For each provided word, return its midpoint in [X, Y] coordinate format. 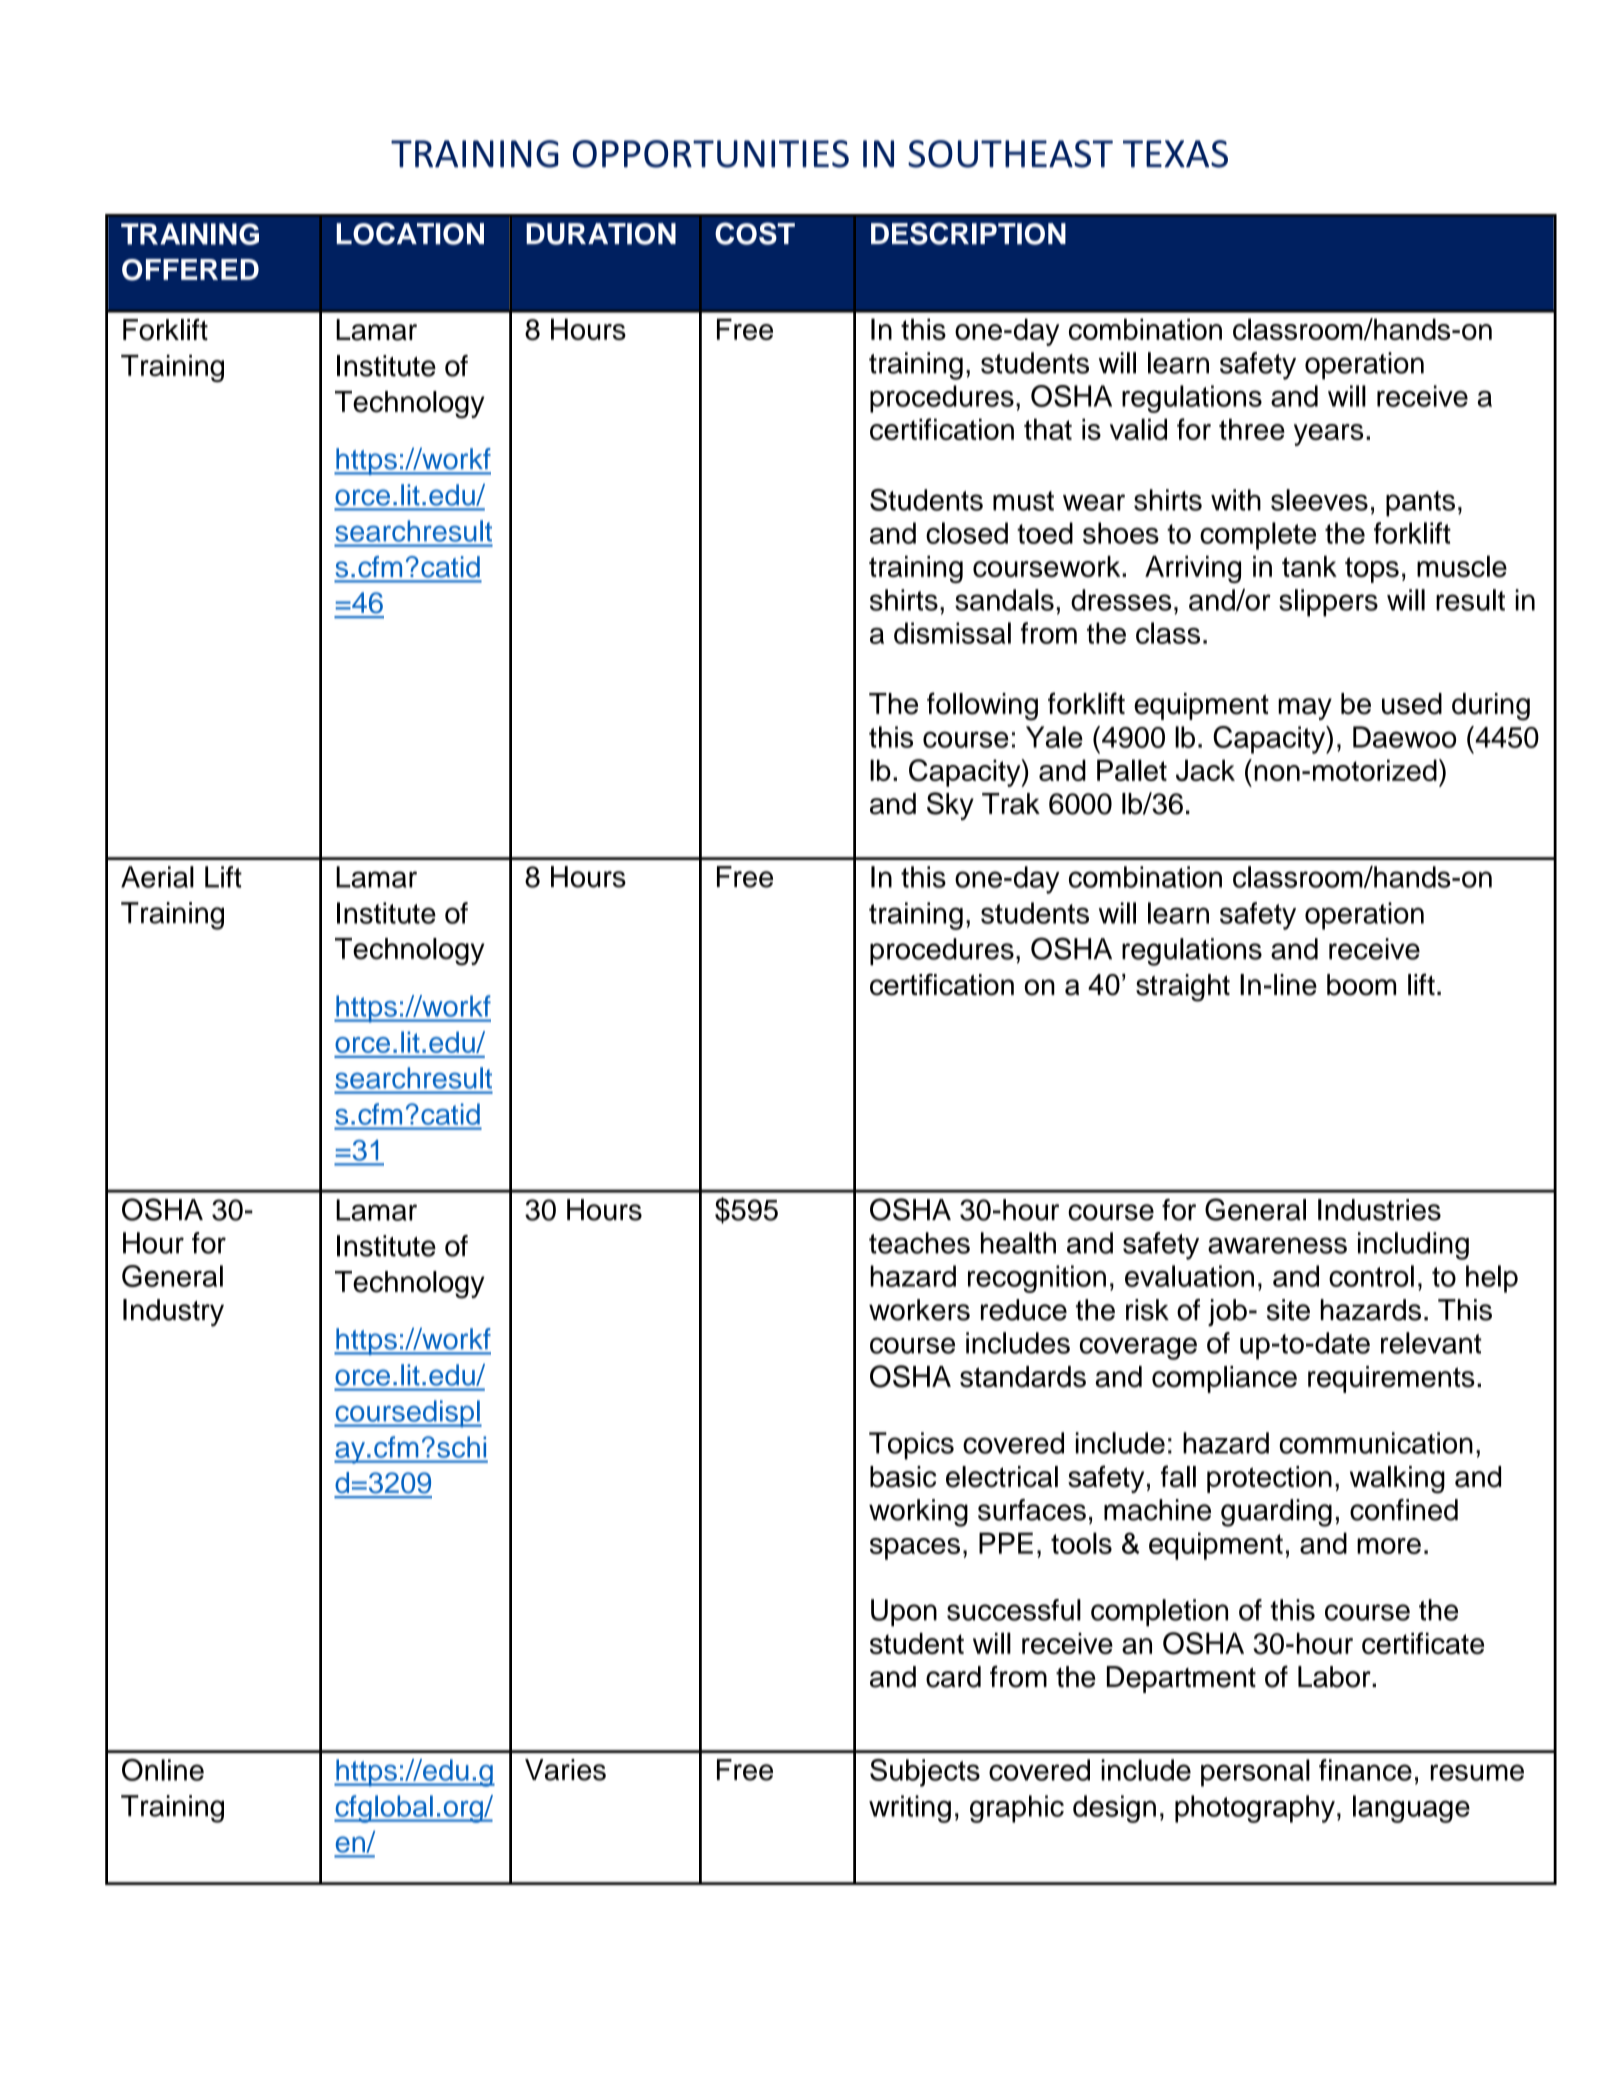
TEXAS [1175, 154]
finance [1365, 1770]
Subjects [925, 1773]
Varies [565, 1770]
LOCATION [410, 233]
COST [755, 233]
